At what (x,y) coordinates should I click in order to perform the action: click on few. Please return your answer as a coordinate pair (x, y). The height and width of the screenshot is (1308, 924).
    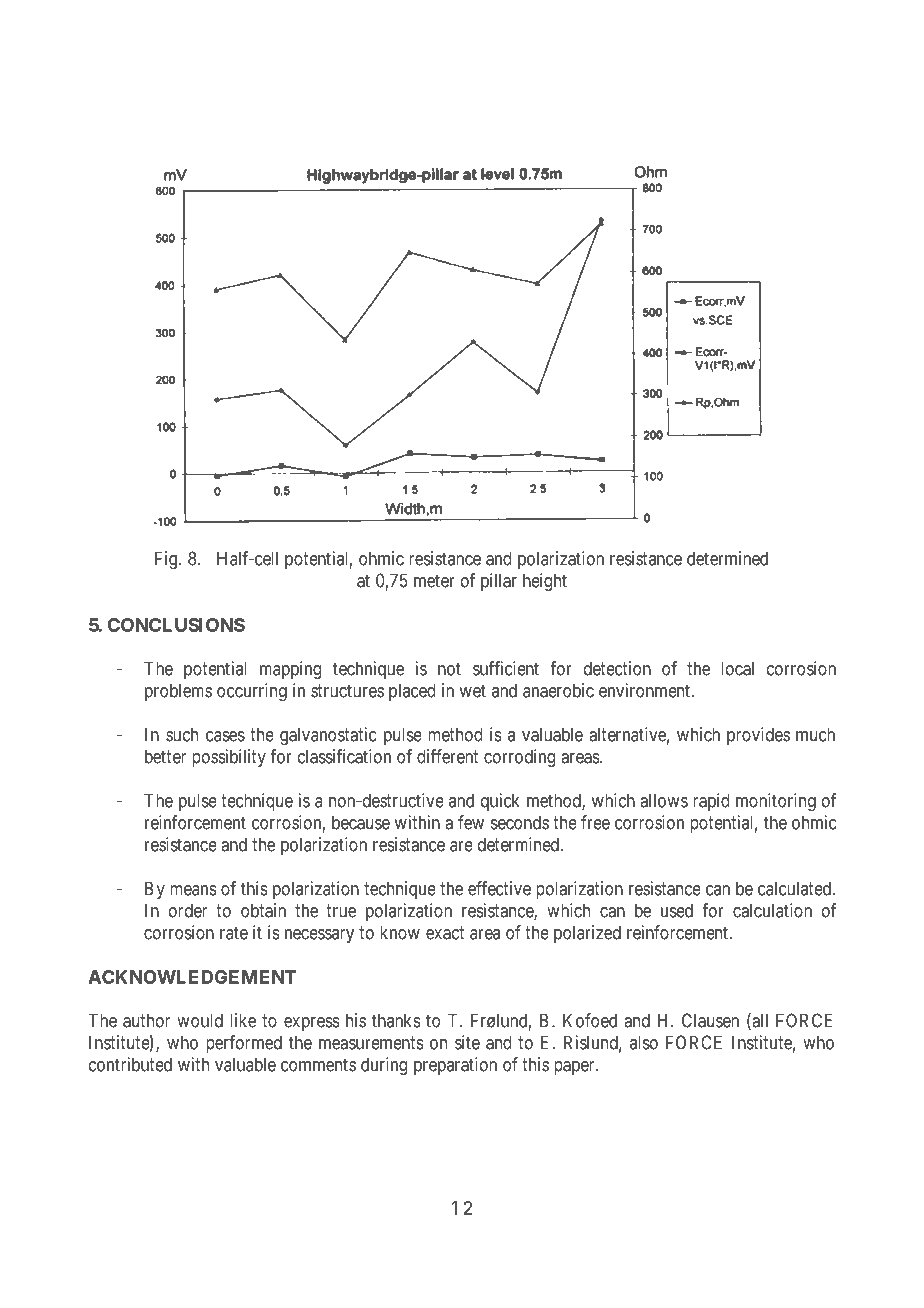
    Looking at the image, I should click on (471, 822).
